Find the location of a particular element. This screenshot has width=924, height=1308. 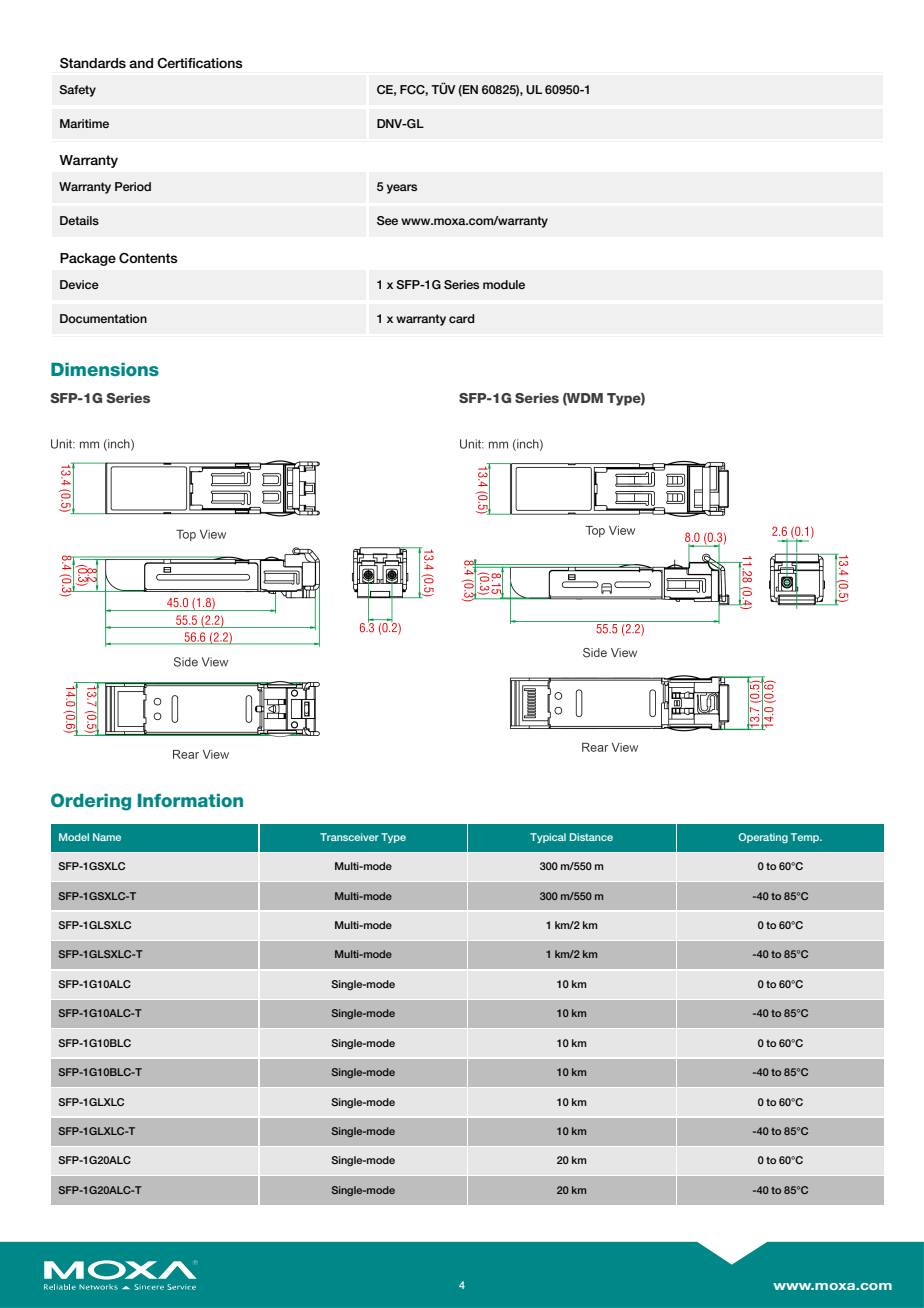

See is located at coordinates (387, 220).
